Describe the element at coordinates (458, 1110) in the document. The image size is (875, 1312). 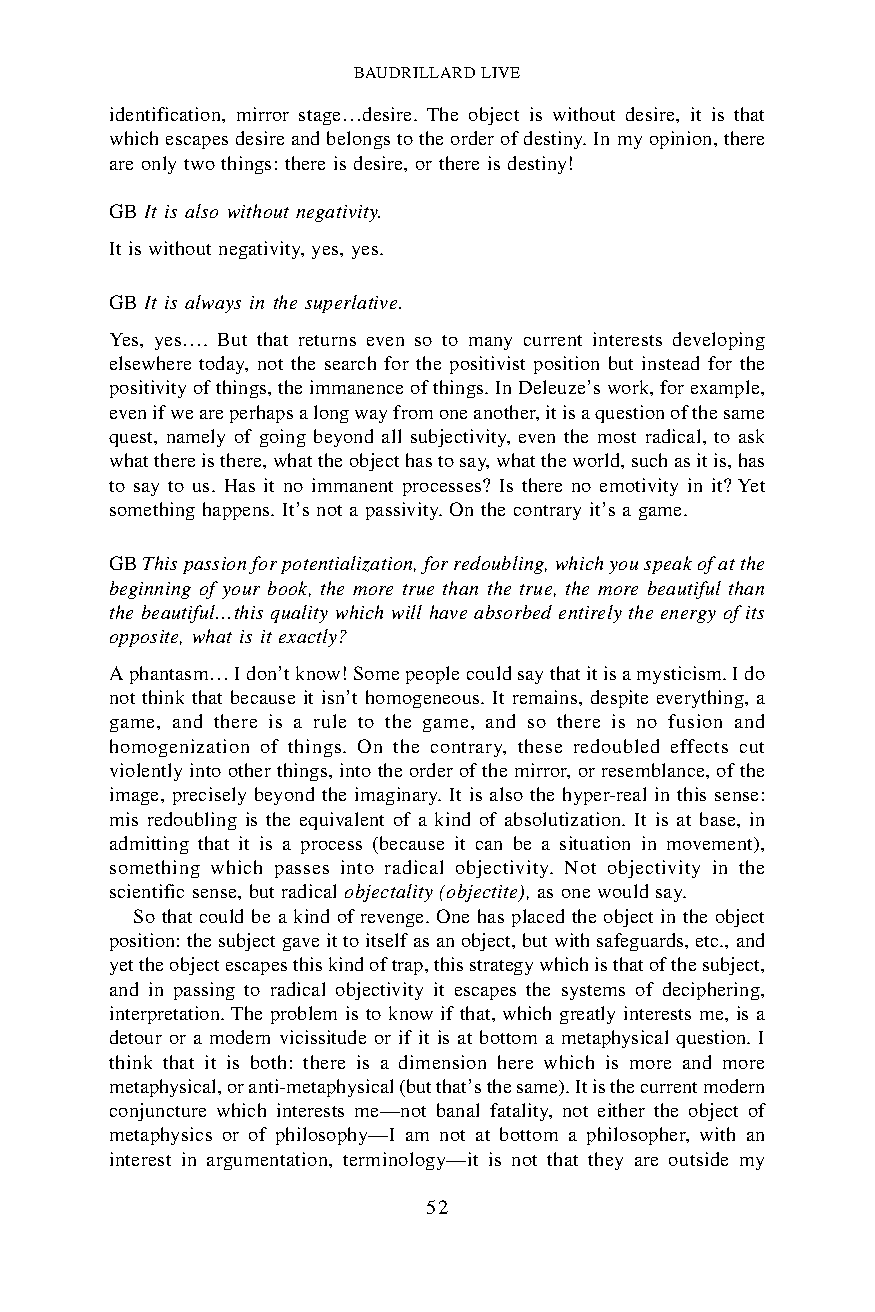
I see `banal` at that location.
